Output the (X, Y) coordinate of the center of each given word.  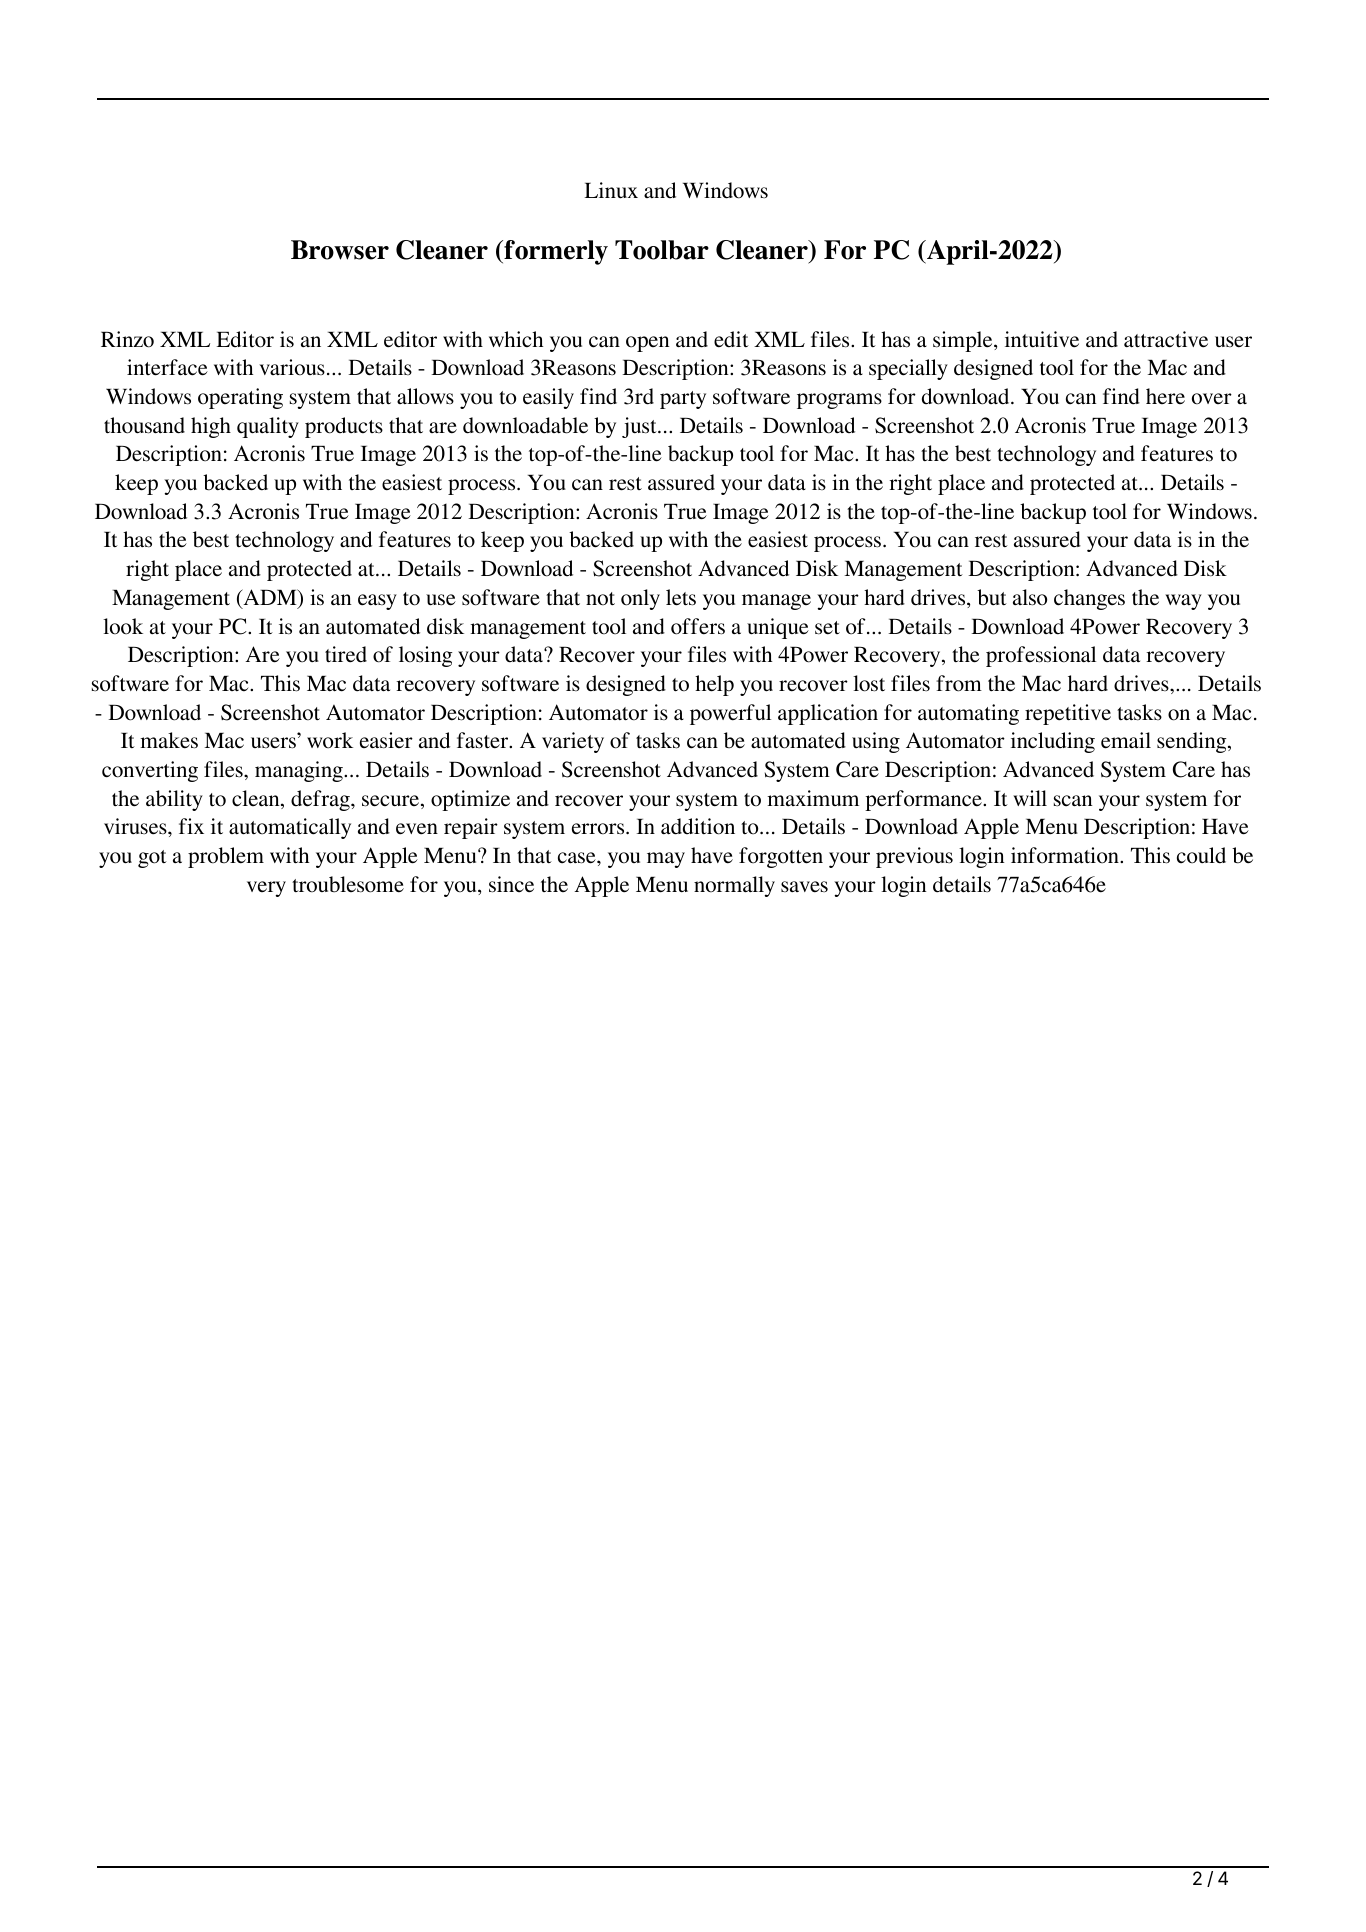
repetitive (1068, 714)
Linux (611, 190)
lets (681, 597)
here (1165, 396)
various (292, 367)
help (714, 685)
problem (226, 857)
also (1030, 597)
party (683, 400)
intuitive (1042, 339)
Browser (340, 250)
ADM (270, 598)
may (666, 860)
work (330, 740)
